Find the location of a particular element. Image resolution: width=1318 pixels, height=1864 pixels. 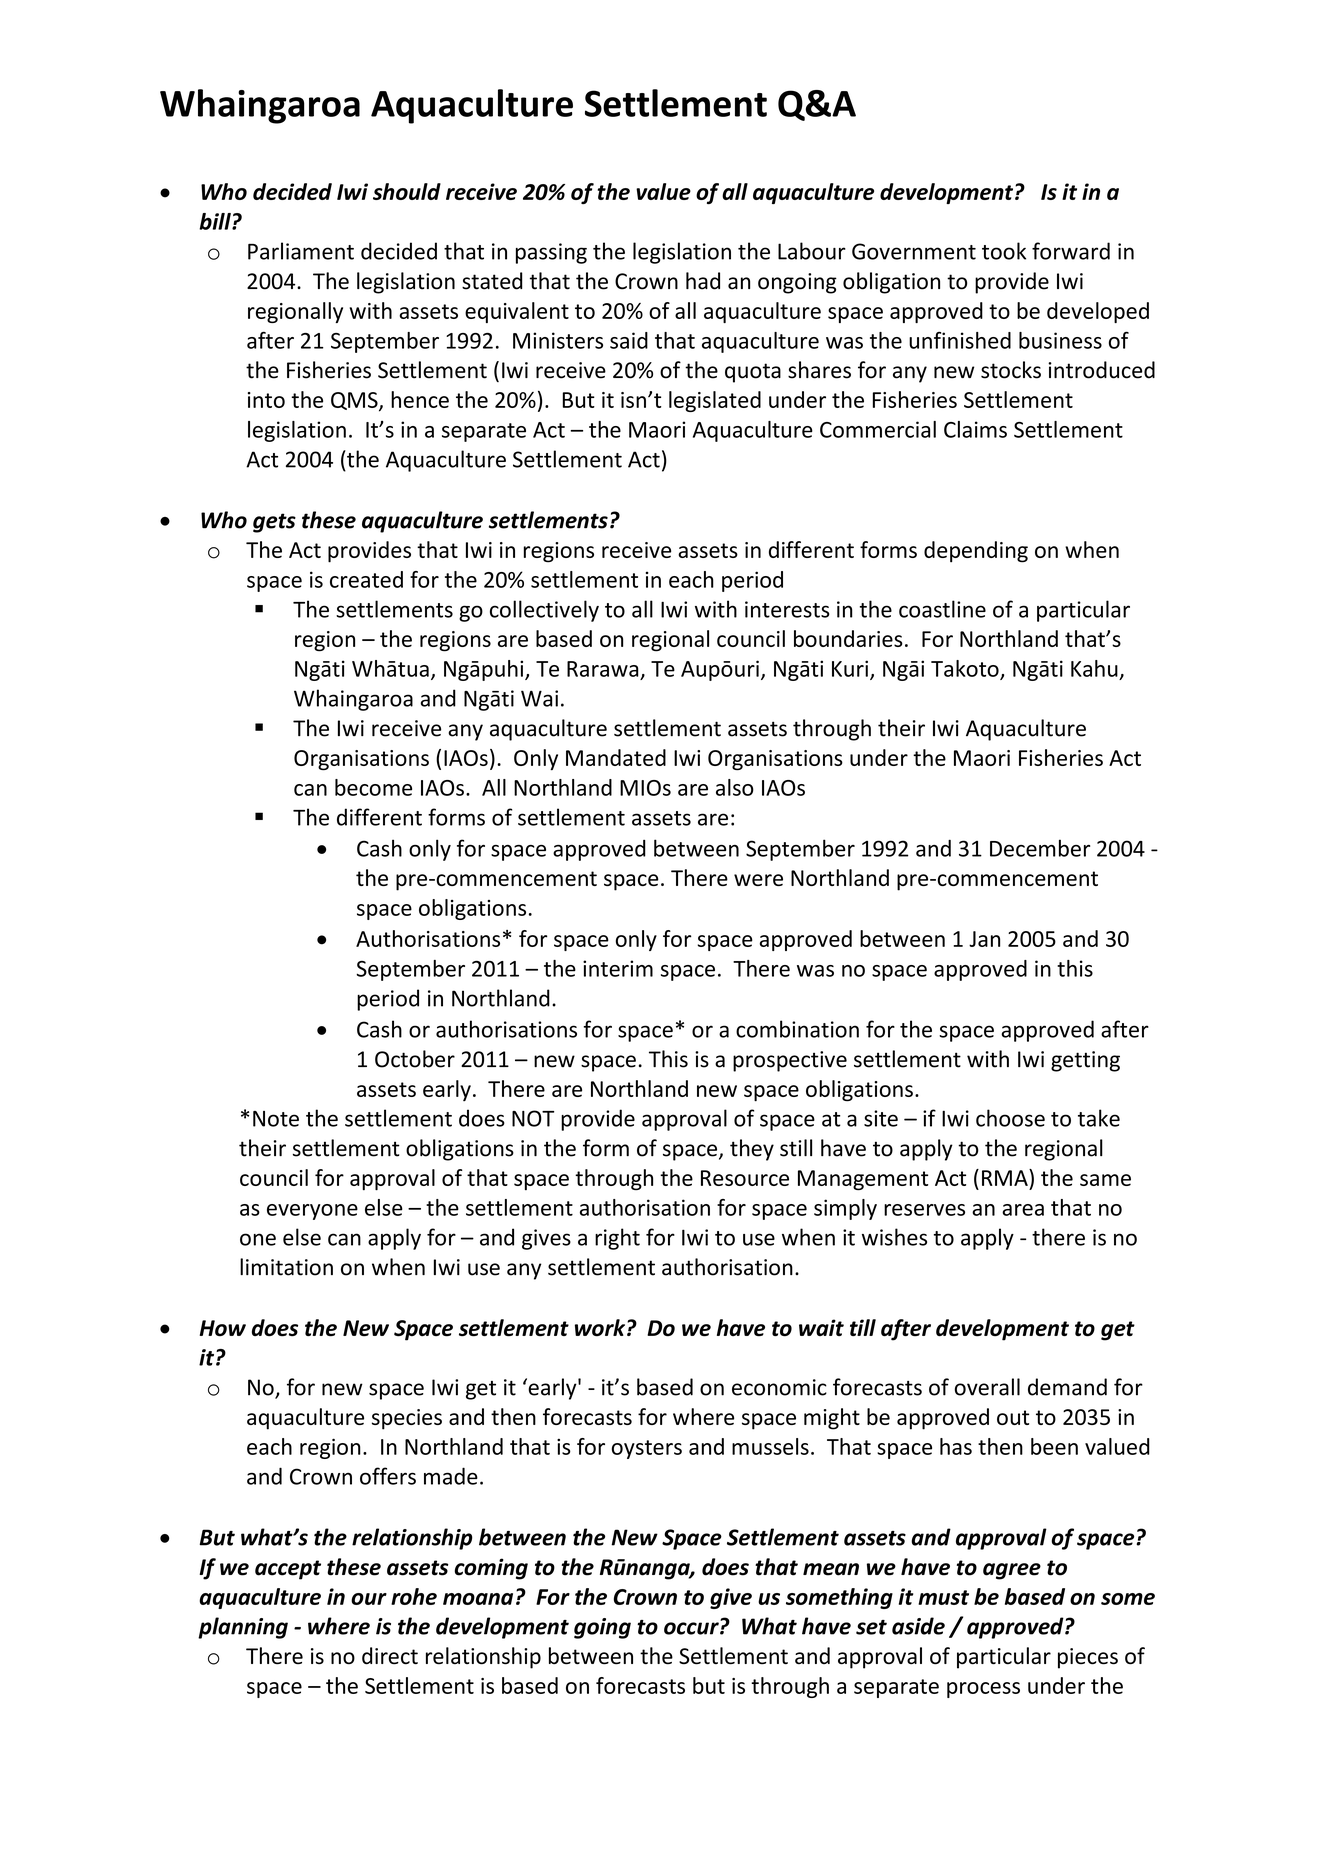

Parliament is located at coordinates (301, 251).
